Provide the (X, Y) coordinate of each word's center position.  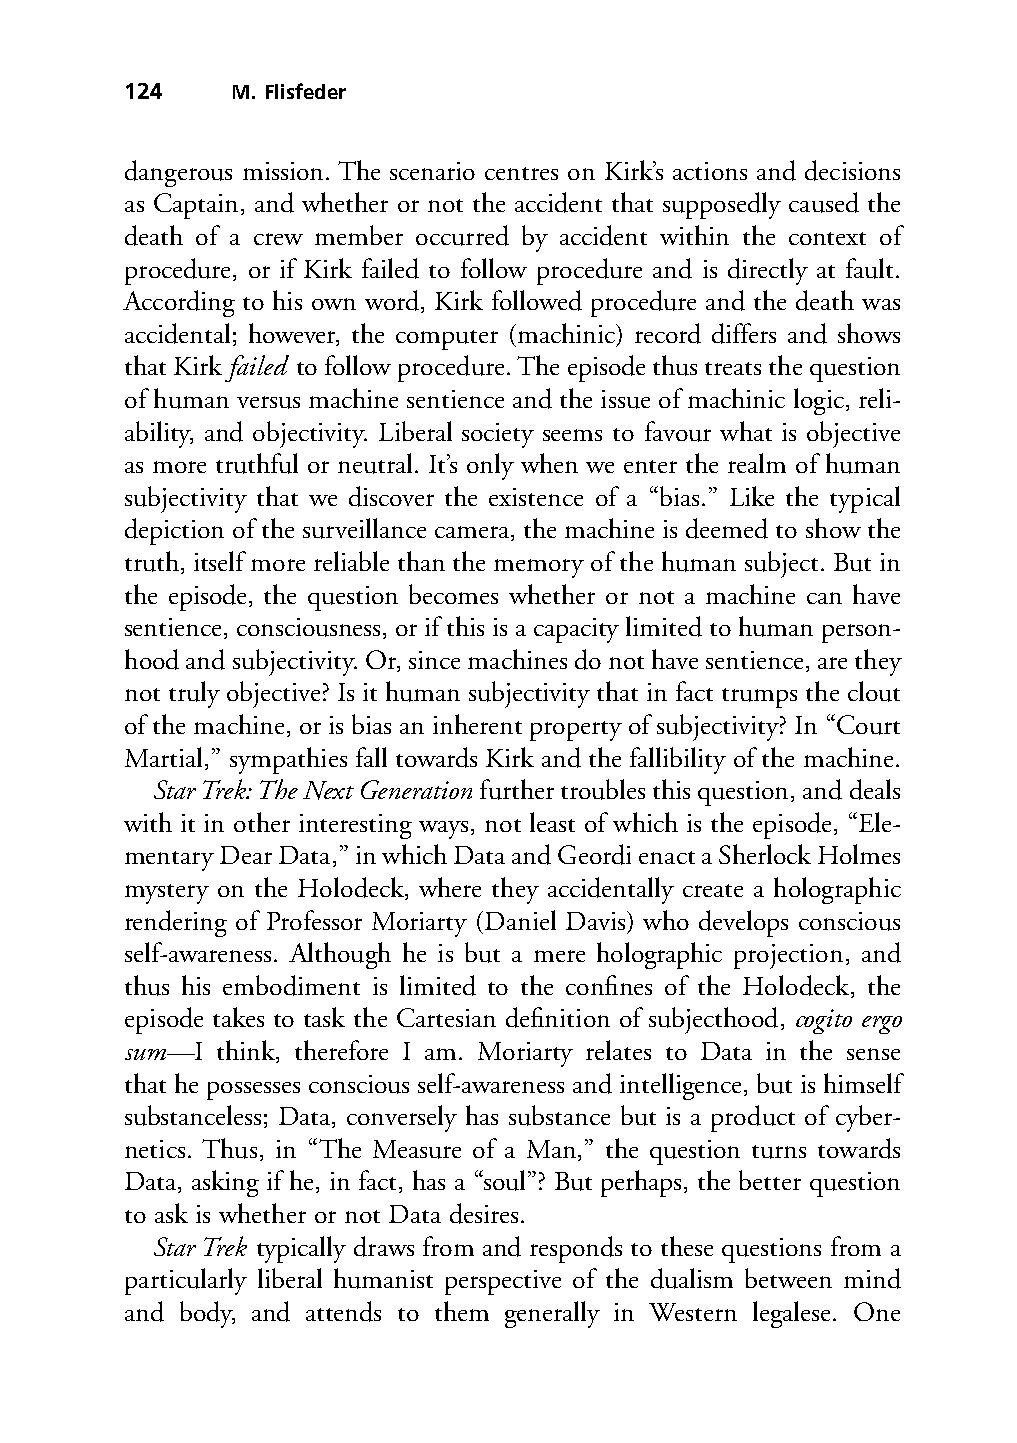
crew (278, 239)
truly (194, 694)
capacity (576, 630)
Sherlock (765, 854)
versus (268, 402)
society (498, 435)
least (552, 822)
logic (819, 401)
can (824, 598)
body (207, 1314)
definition (558, 1017)
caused (824, 202)
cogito (824, 1021)
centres (521, 173)
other (262, 822)
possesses (253, 1091)
